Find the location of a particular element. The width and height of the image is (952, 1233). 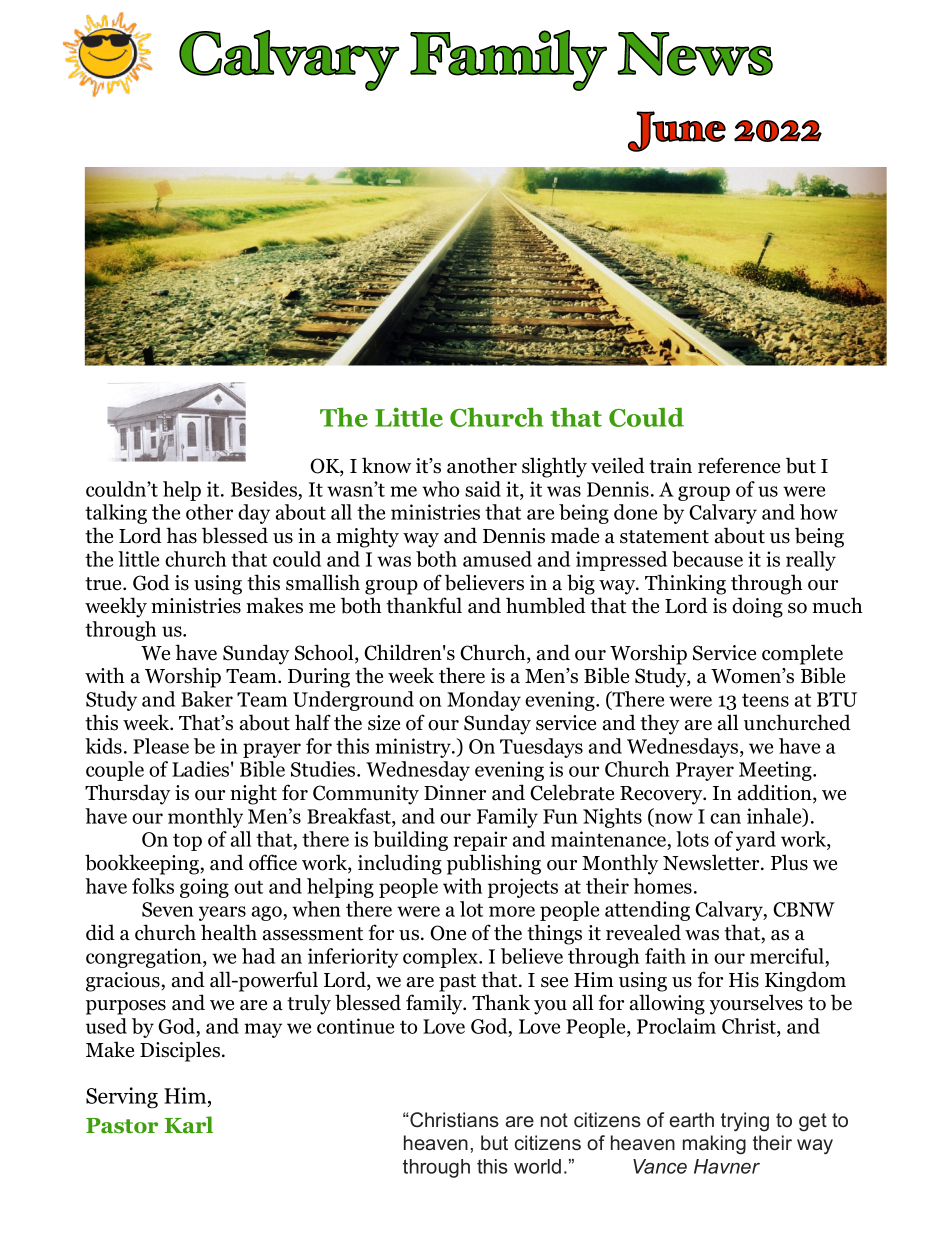

Dinner is located at coordinates (455, 793).
